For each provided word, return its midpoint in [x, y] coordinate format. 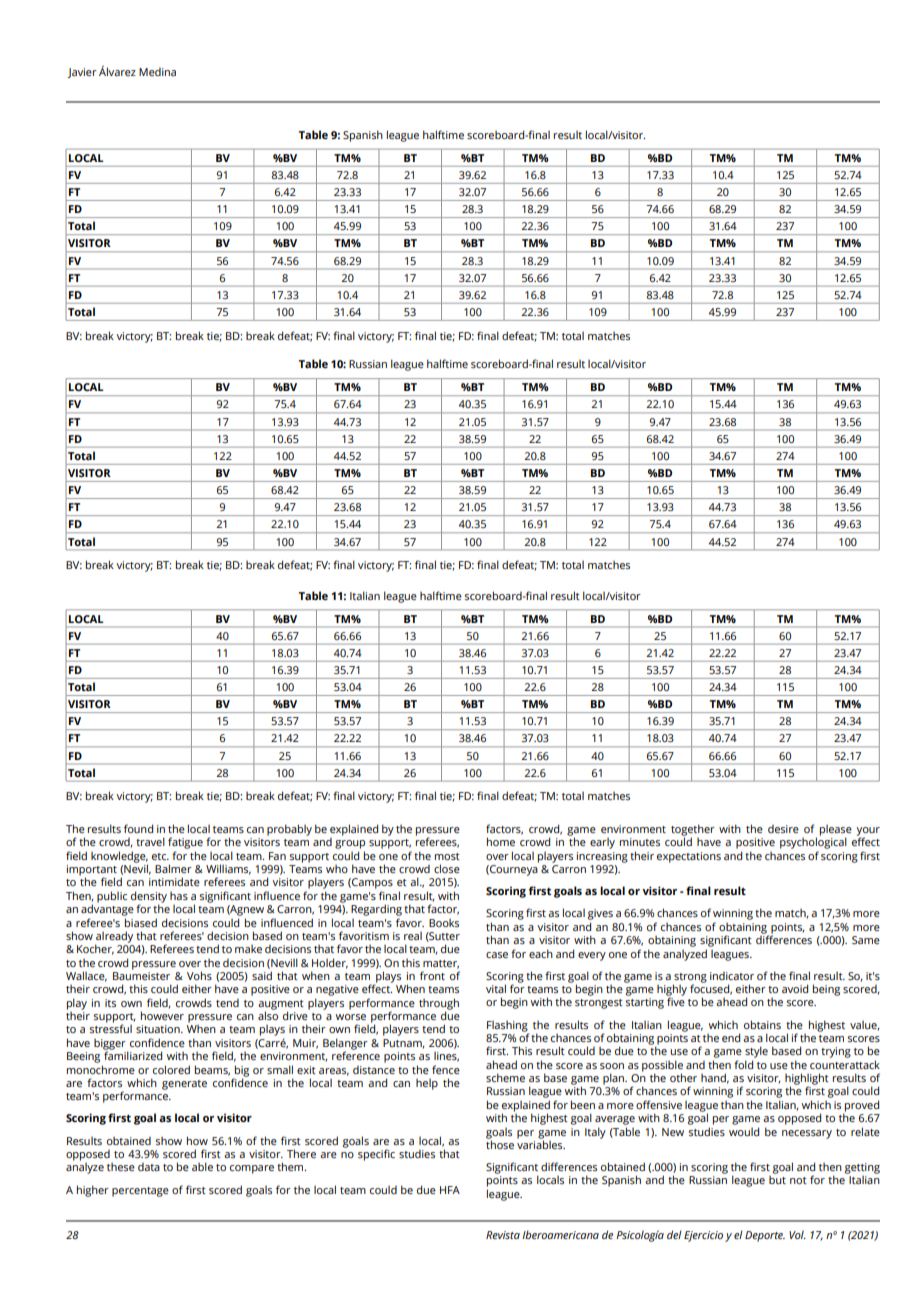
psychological [813, 843]
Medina [157, 72]
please [836, 831]
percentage [140, 1192]
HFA [450, 1190]
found [138, 828]
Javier [82, 73]
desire [783, 829]
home [501, 841]
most [447, 856]
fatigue [185, 843]
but [777, 1180]
